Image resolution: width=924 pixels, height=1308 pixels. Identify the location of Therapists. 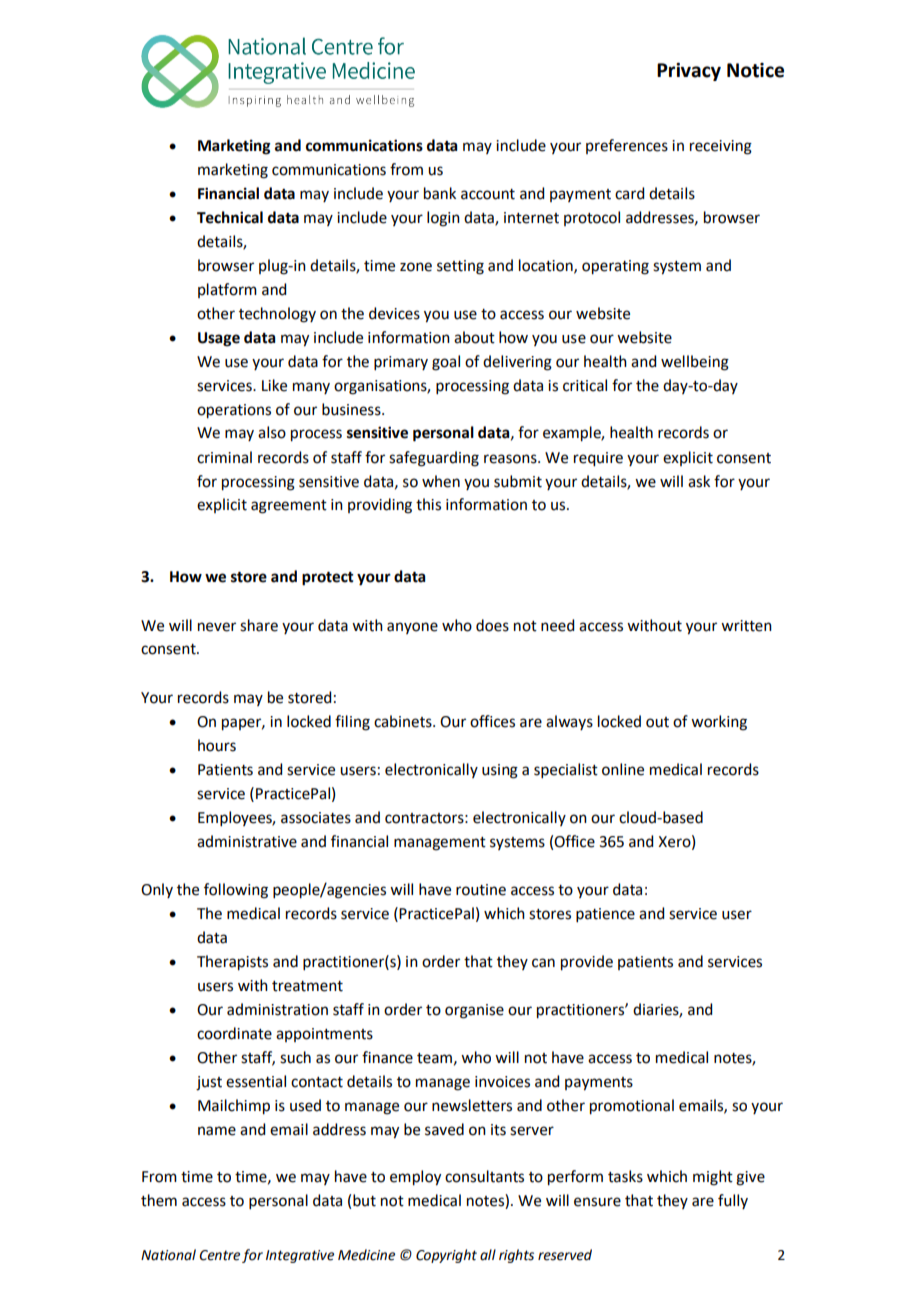
(232, 963).
